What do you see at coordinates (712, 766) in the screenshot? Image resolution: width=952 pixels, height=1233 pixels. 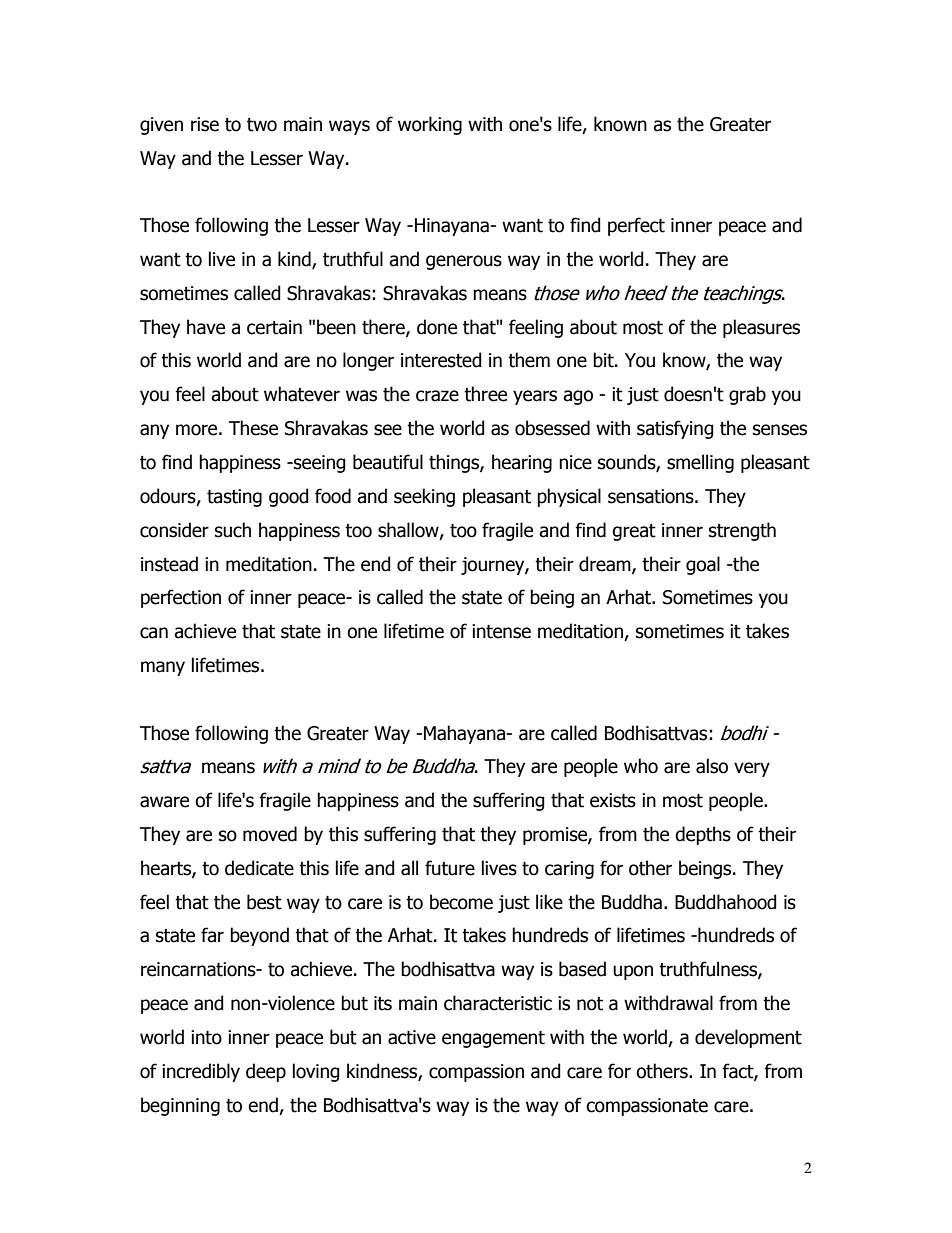 I see `also` at bounding box center [712, 766].
